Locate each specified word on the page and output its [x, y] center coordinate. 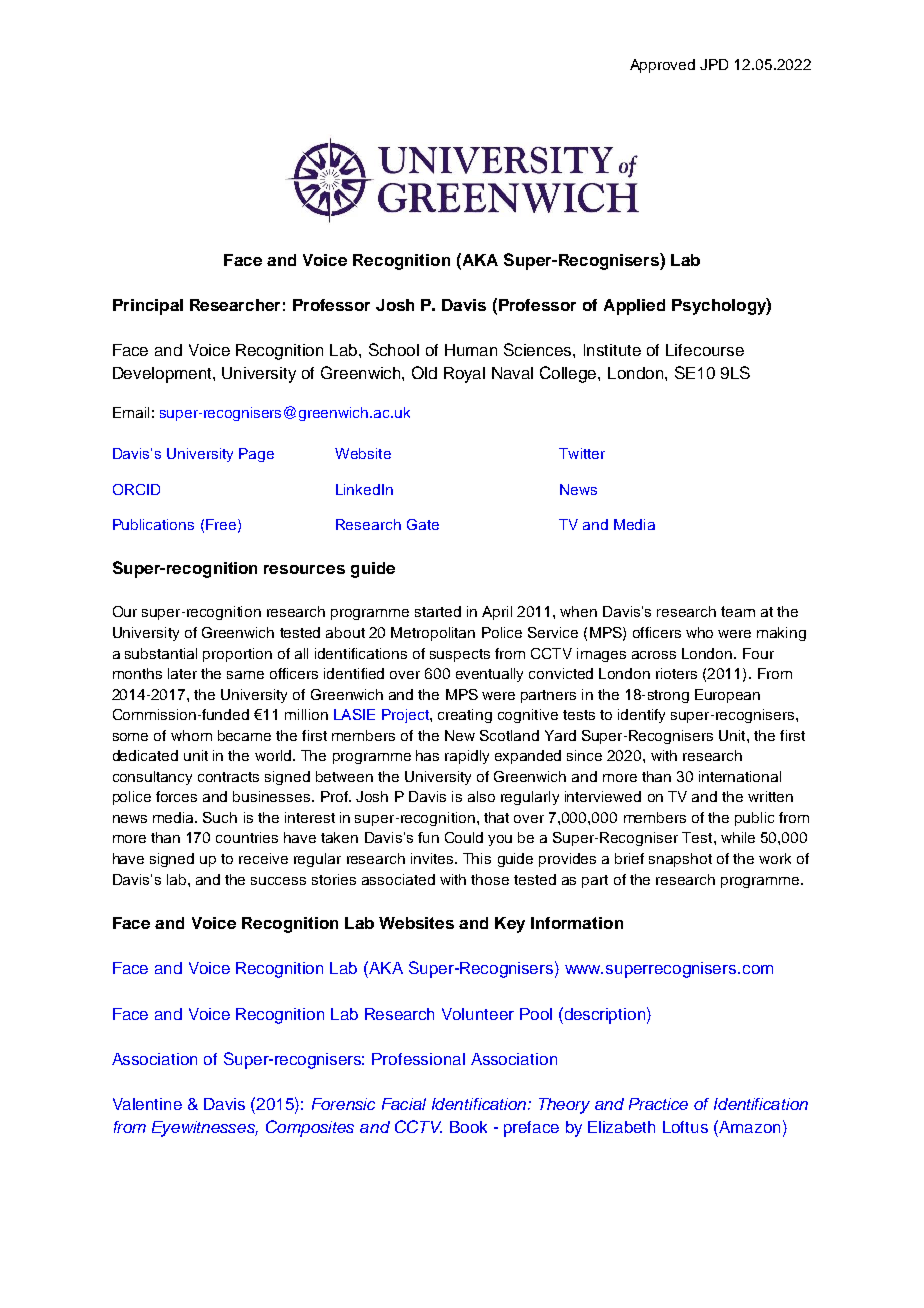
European [727, 696]
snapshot [680, 860]
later [182, 673]
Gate [423, 524]
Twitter [582, 453]
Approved [662, 66]
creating [465, 716]
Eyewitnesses [205, 1129]
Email [131, 412]
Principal [148, 307]
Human [471, 350]
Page [256, 455]
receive [263, 858]
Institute [612, 350]
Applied [634, 307]
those [490, 879]
